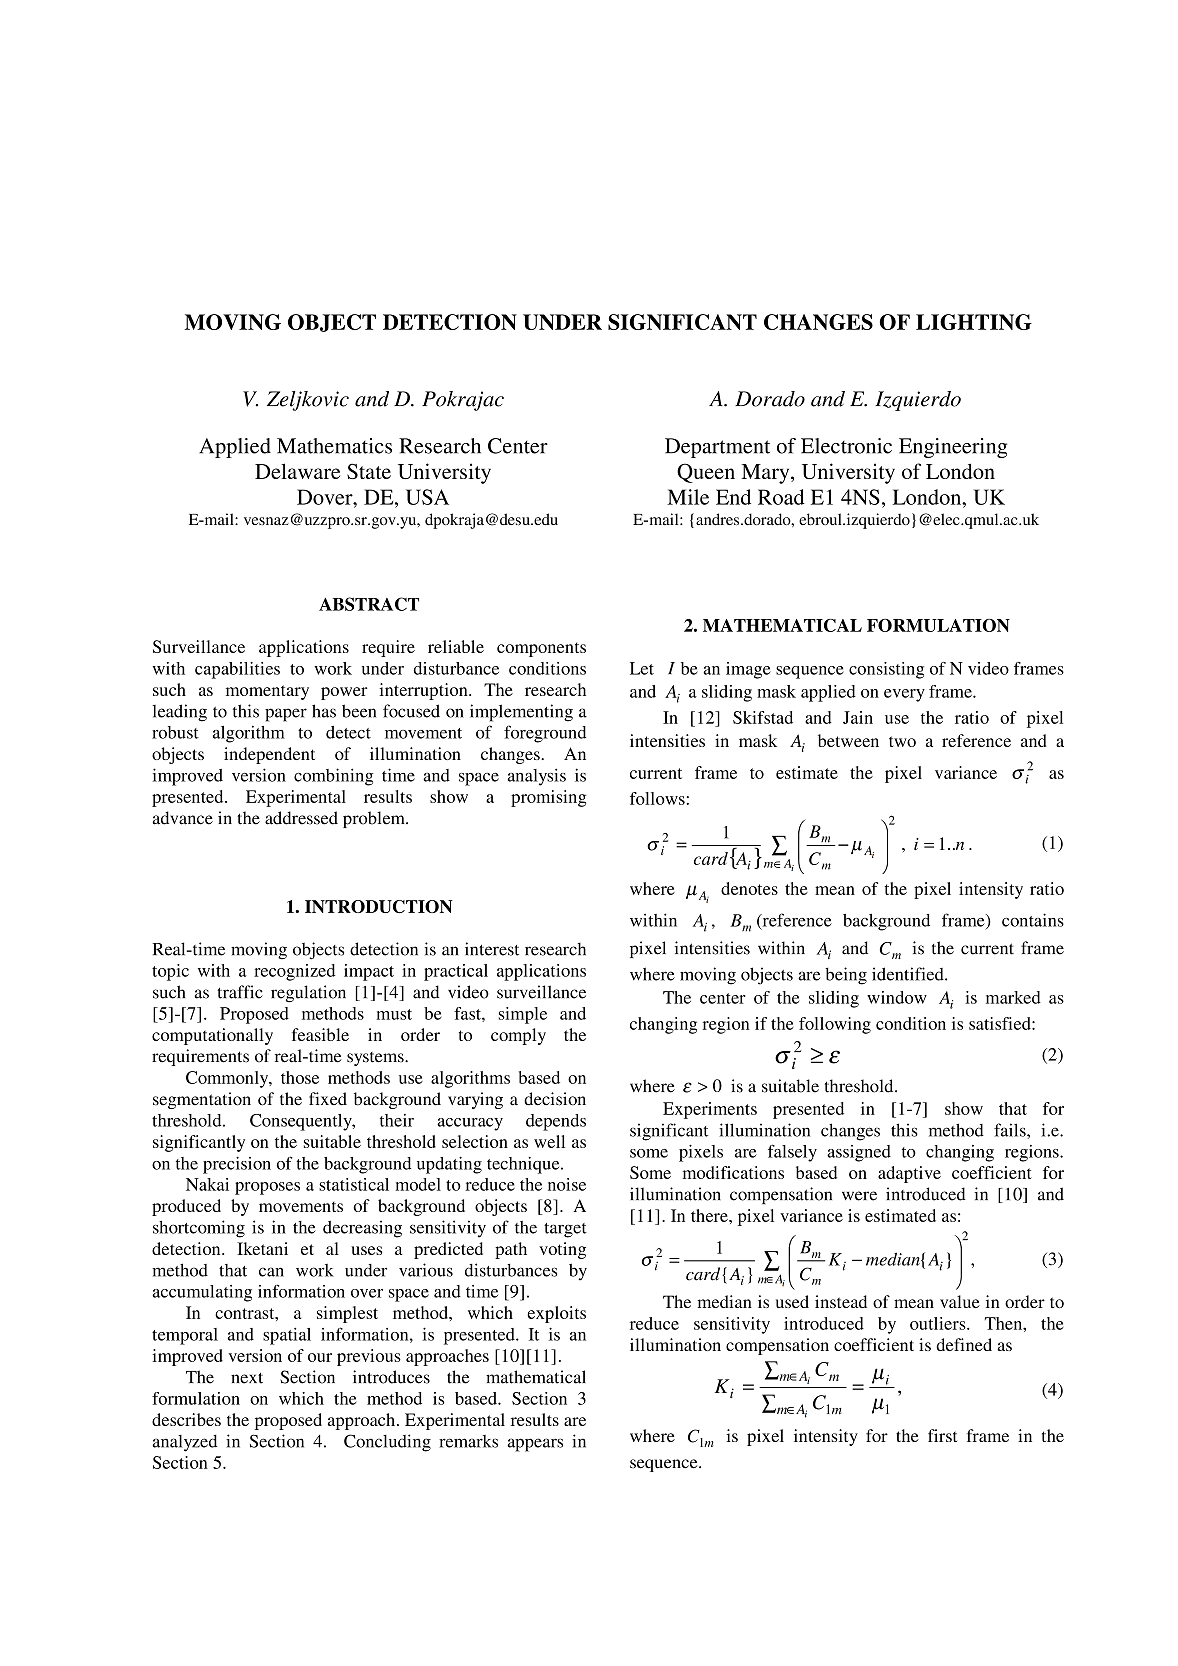 Image resolution: width=1178 pixels, height=1666 pixels. I want to click on every, so click(904, 695).
